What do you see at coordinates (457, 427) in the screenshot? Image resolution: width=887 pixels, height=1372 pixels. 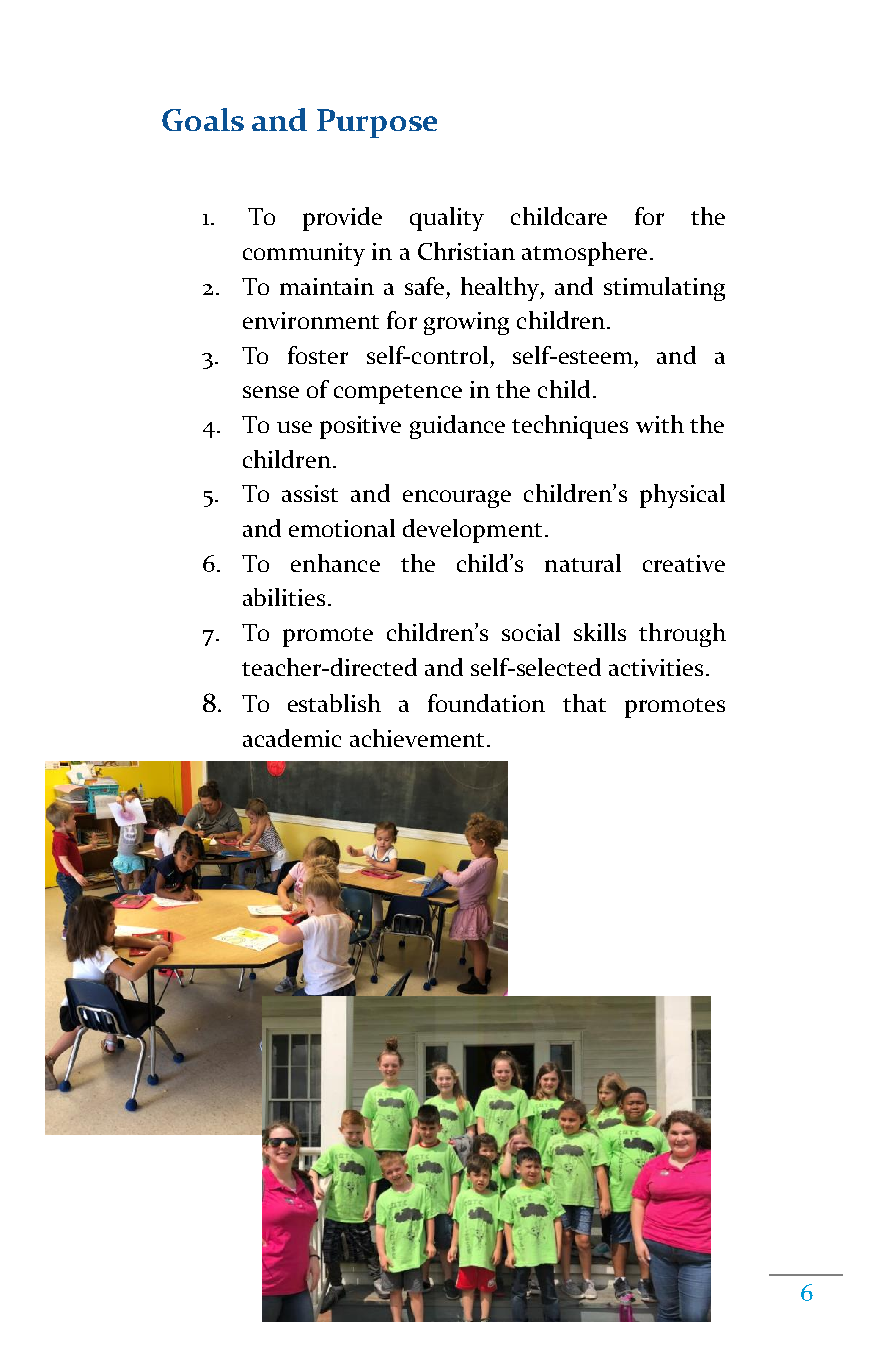 I see `guidance` at bounding box center [457, 427].
